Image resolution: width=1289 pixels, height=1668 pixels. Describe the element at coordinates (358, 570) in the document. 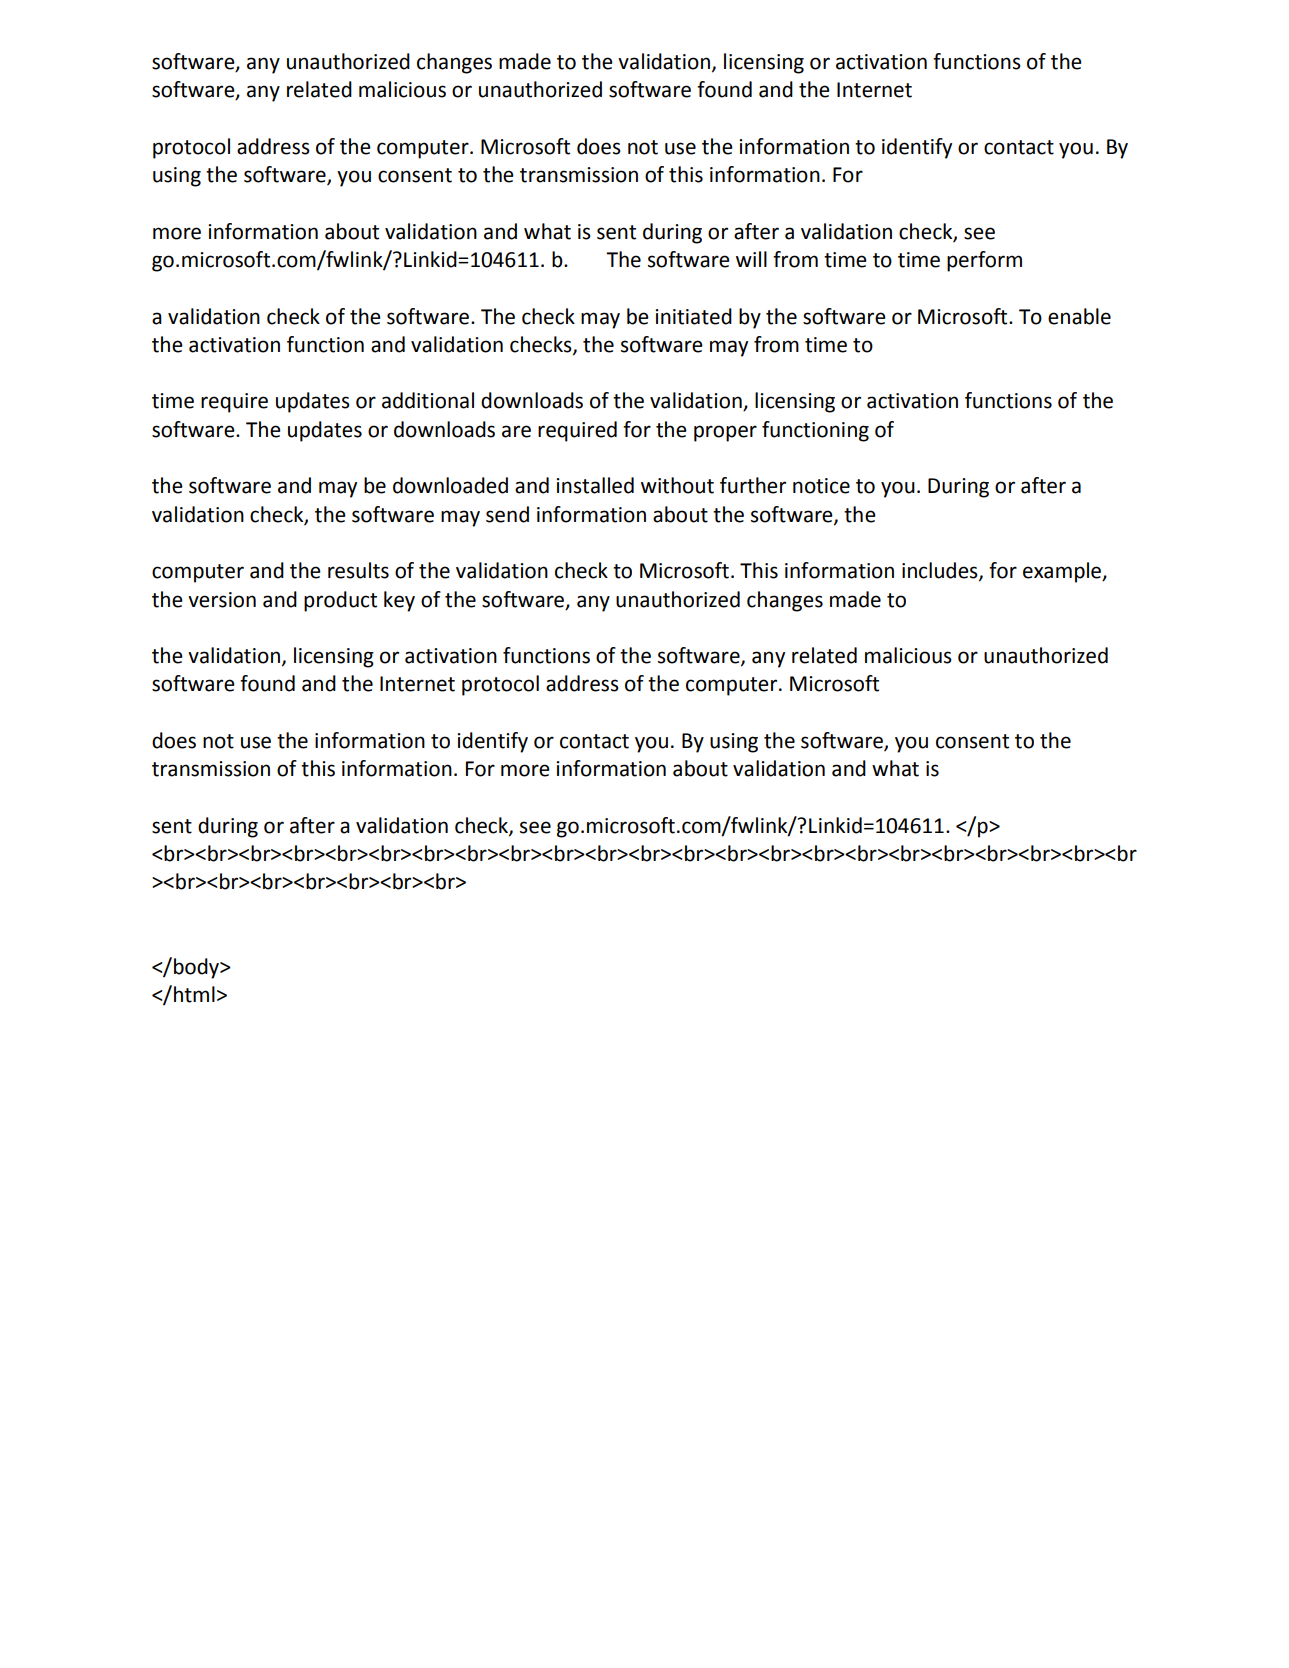

I see `results` at that location.
